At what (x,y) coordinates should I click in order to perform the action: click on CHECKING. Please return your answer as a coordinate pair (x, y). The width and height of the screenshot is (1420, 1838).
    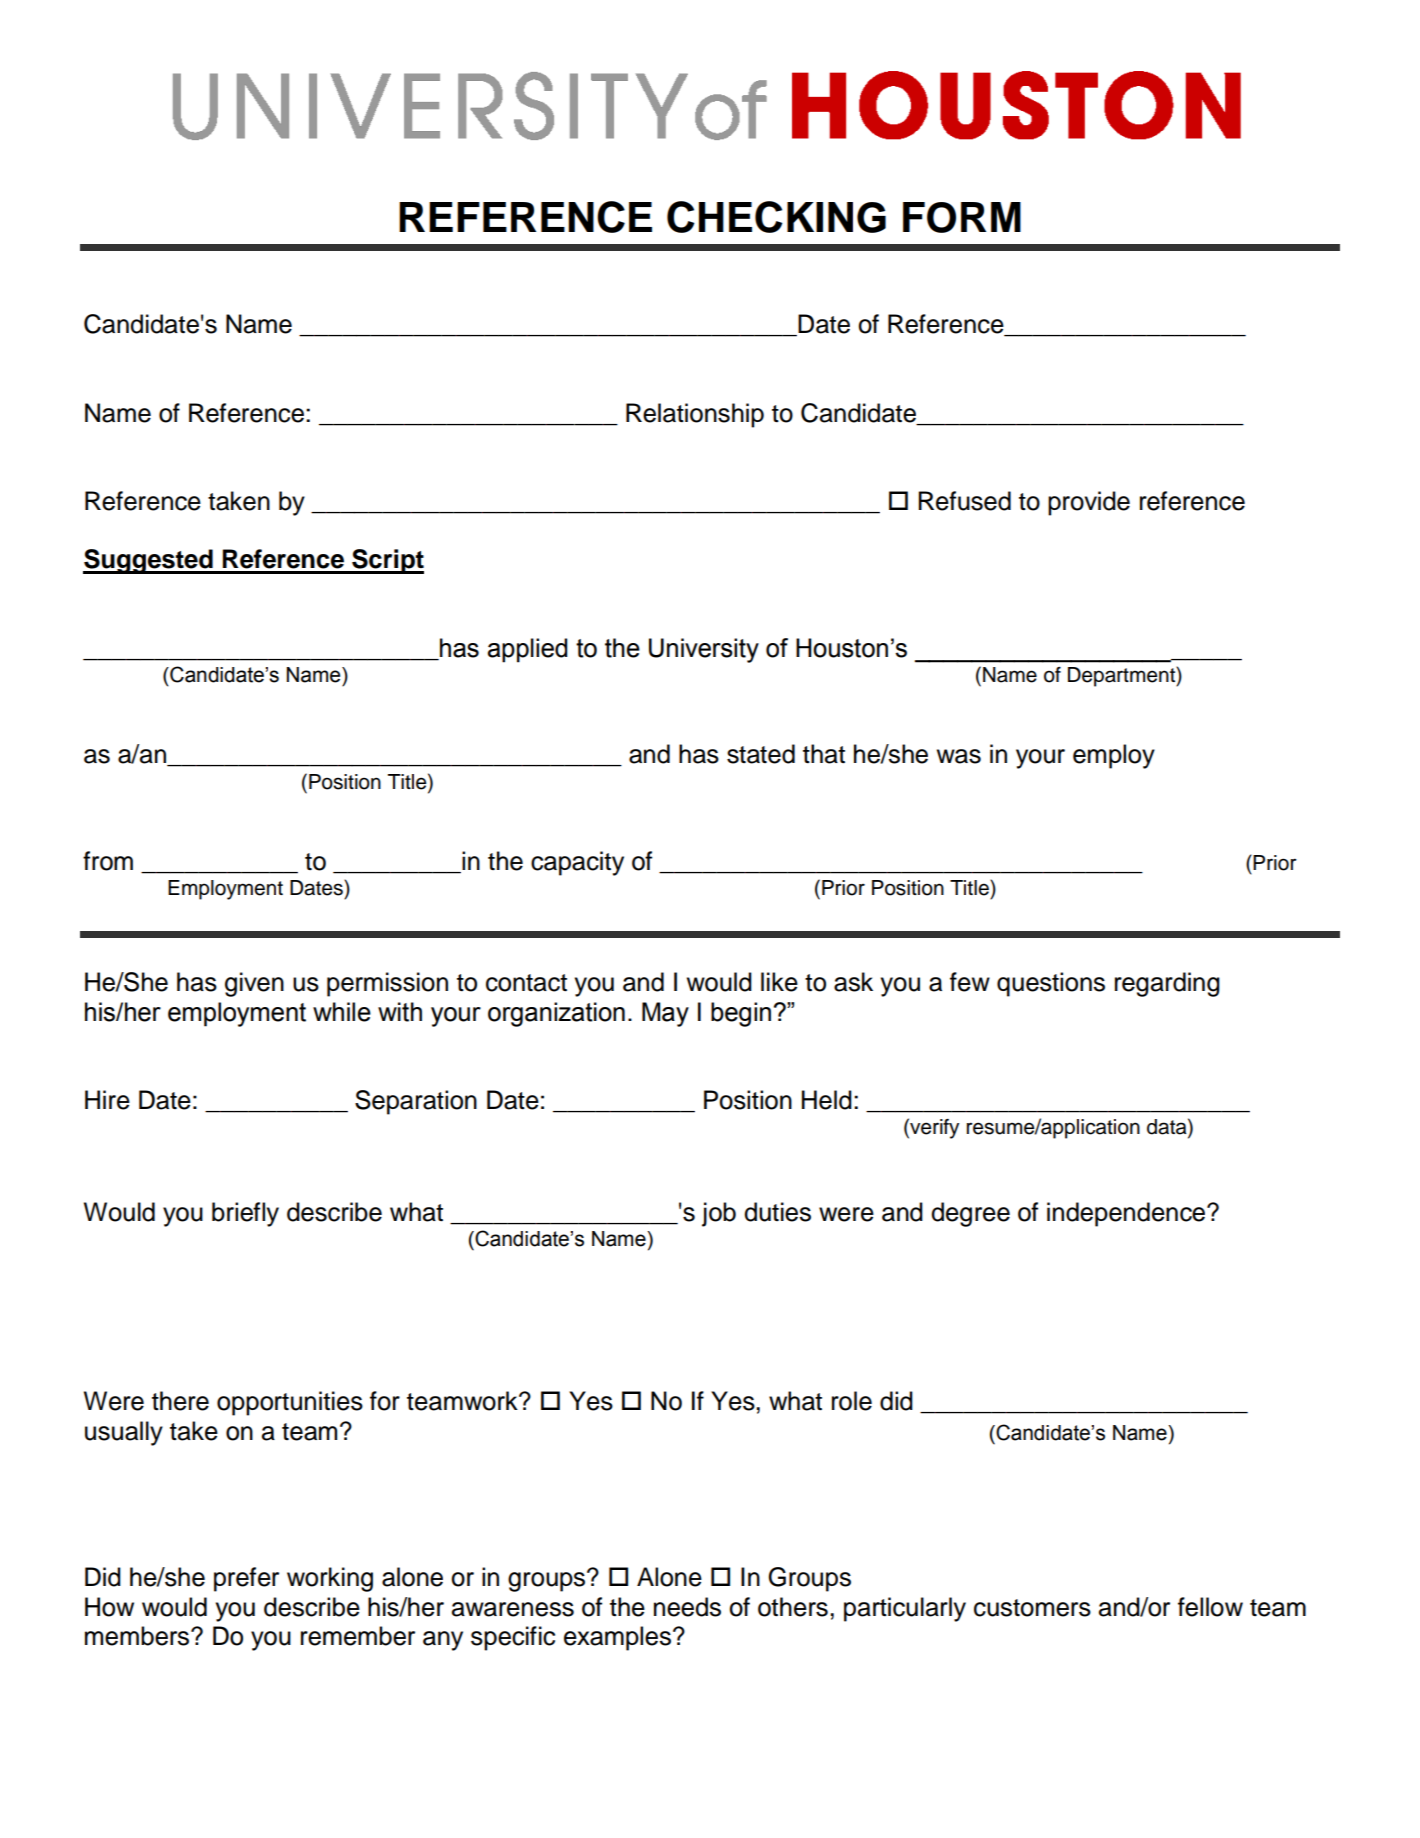
    Looking at the image, I should click on (776, 217).
